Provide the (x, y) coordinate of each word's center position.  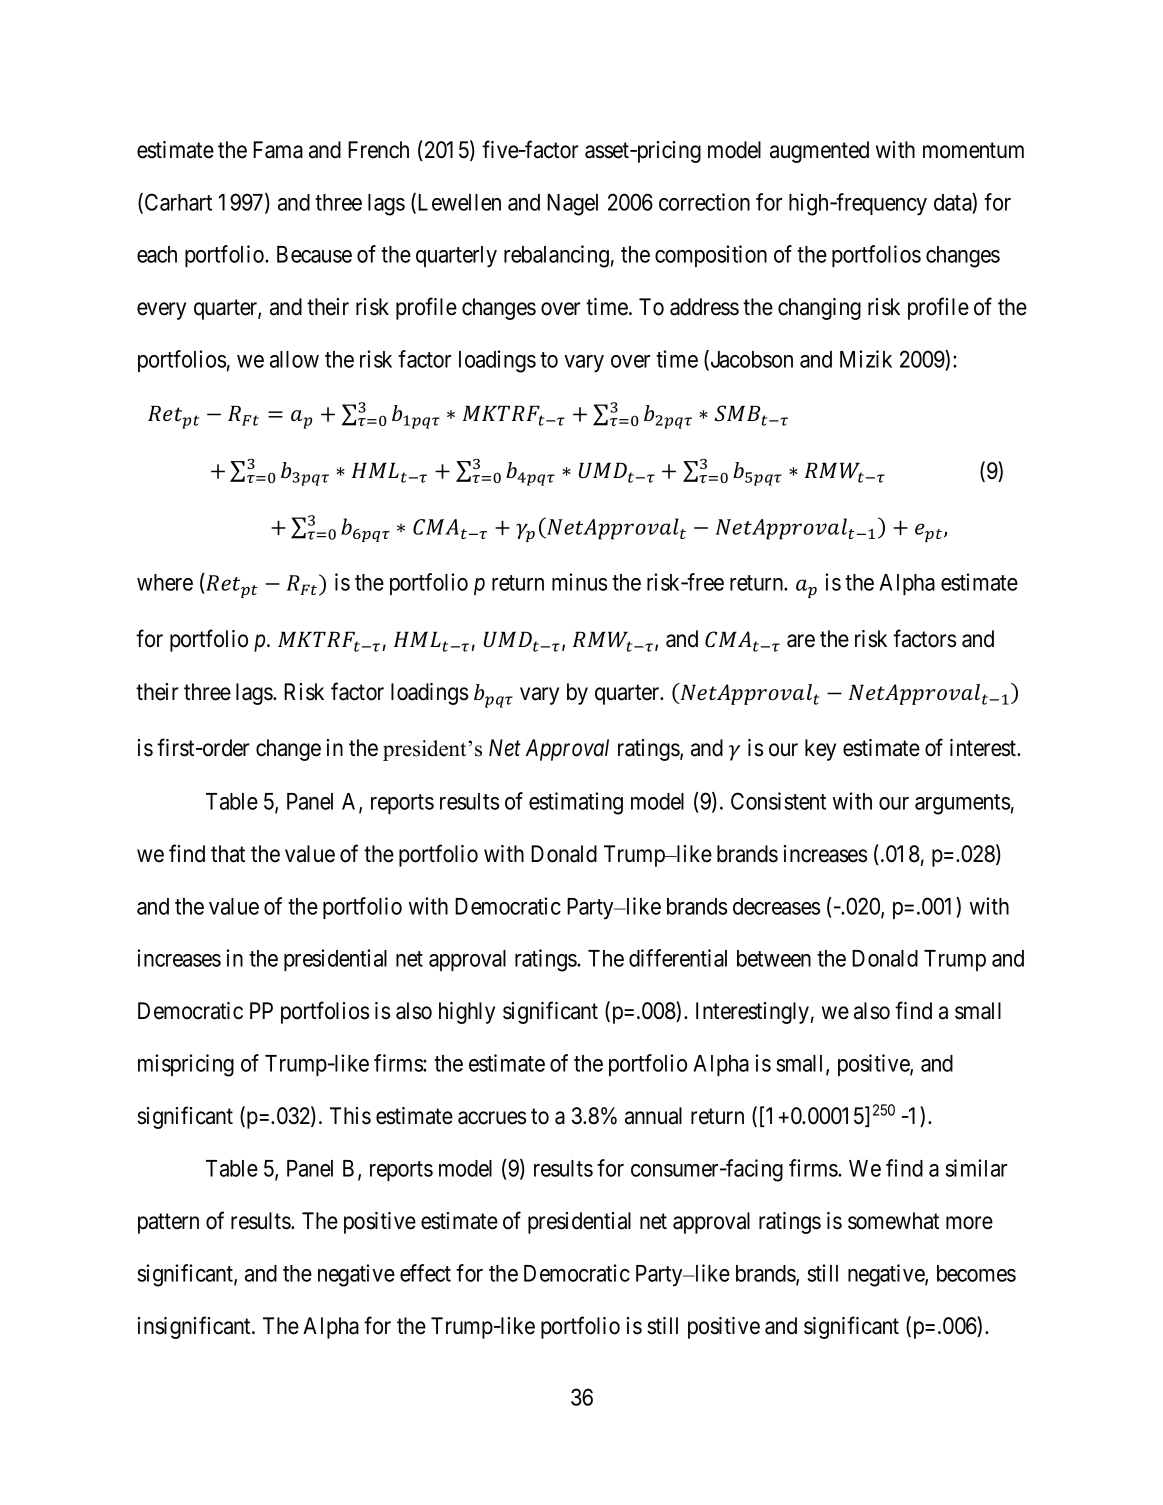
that (228, 854)
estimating (576, 803)
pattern (168, 1224)
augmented (819, 152)
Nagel (572, 205)
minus (579, 582)
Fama (278, 150)
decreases (776, 906)
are (801, 641)
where (165, 582)
